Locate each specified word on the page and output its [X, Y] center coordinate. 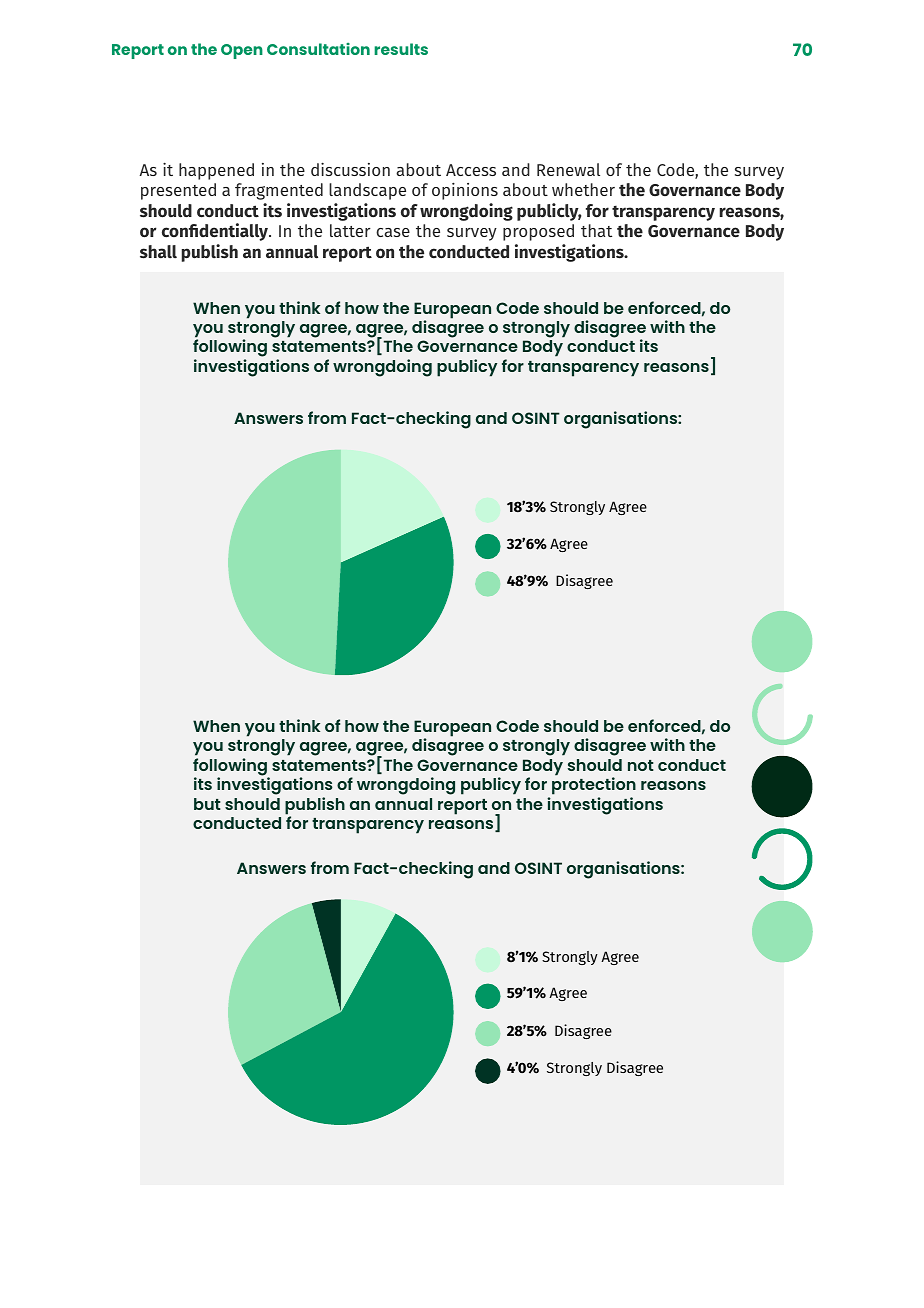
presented [178, 191]
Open [242, 51]
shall [158, 252]
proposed [538, 232]
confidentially [216, 232]
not [641, 765]
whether [583, 189]
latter [350, 230]
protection [594, 786]
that [596, 230]
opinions [465, 191]
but [207, 804]
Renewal [568, 169]
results [401, 49]
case [393, 232]
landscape [367, 191]
